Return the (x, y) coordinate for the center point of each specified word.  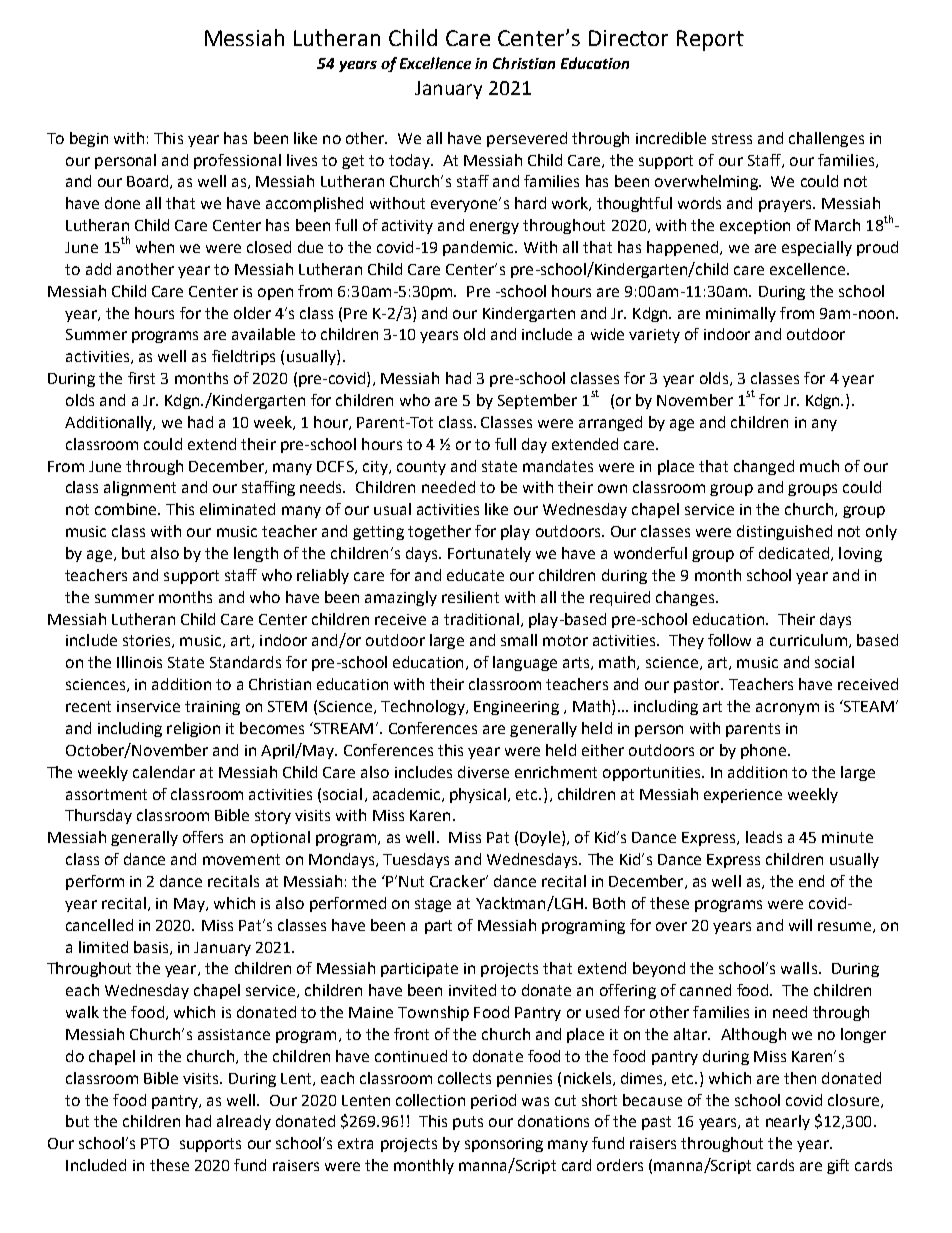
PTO (155, 1143)
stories (148, 641)
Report (710, 40)
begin (89, 139)
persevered (527, 139)
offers (203, 837)
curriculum (808, 640)
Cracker (458, 881)
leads (764, 837)
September (537, 401)
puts (468, 1123)
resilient (470, 597)
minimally (741, 314)
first (141, 378)
